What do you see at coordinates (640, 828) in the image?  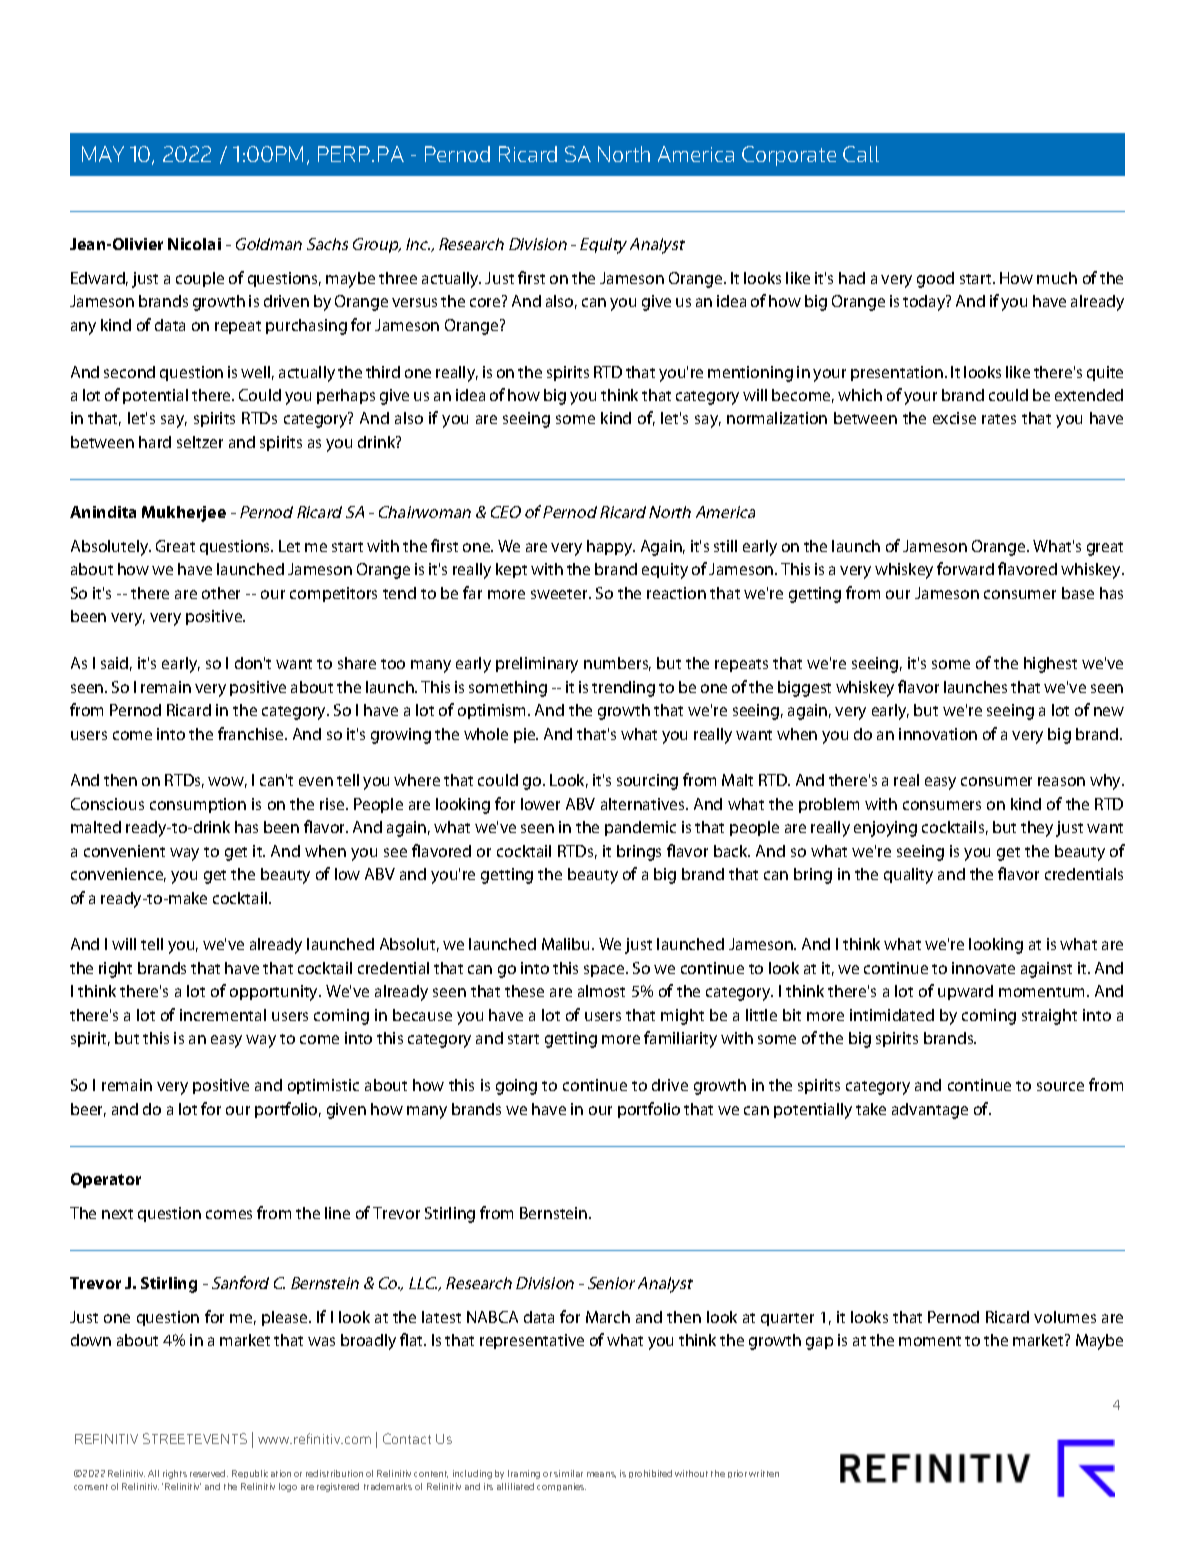 I see `pandemic` at bounding box center [640, 828].
